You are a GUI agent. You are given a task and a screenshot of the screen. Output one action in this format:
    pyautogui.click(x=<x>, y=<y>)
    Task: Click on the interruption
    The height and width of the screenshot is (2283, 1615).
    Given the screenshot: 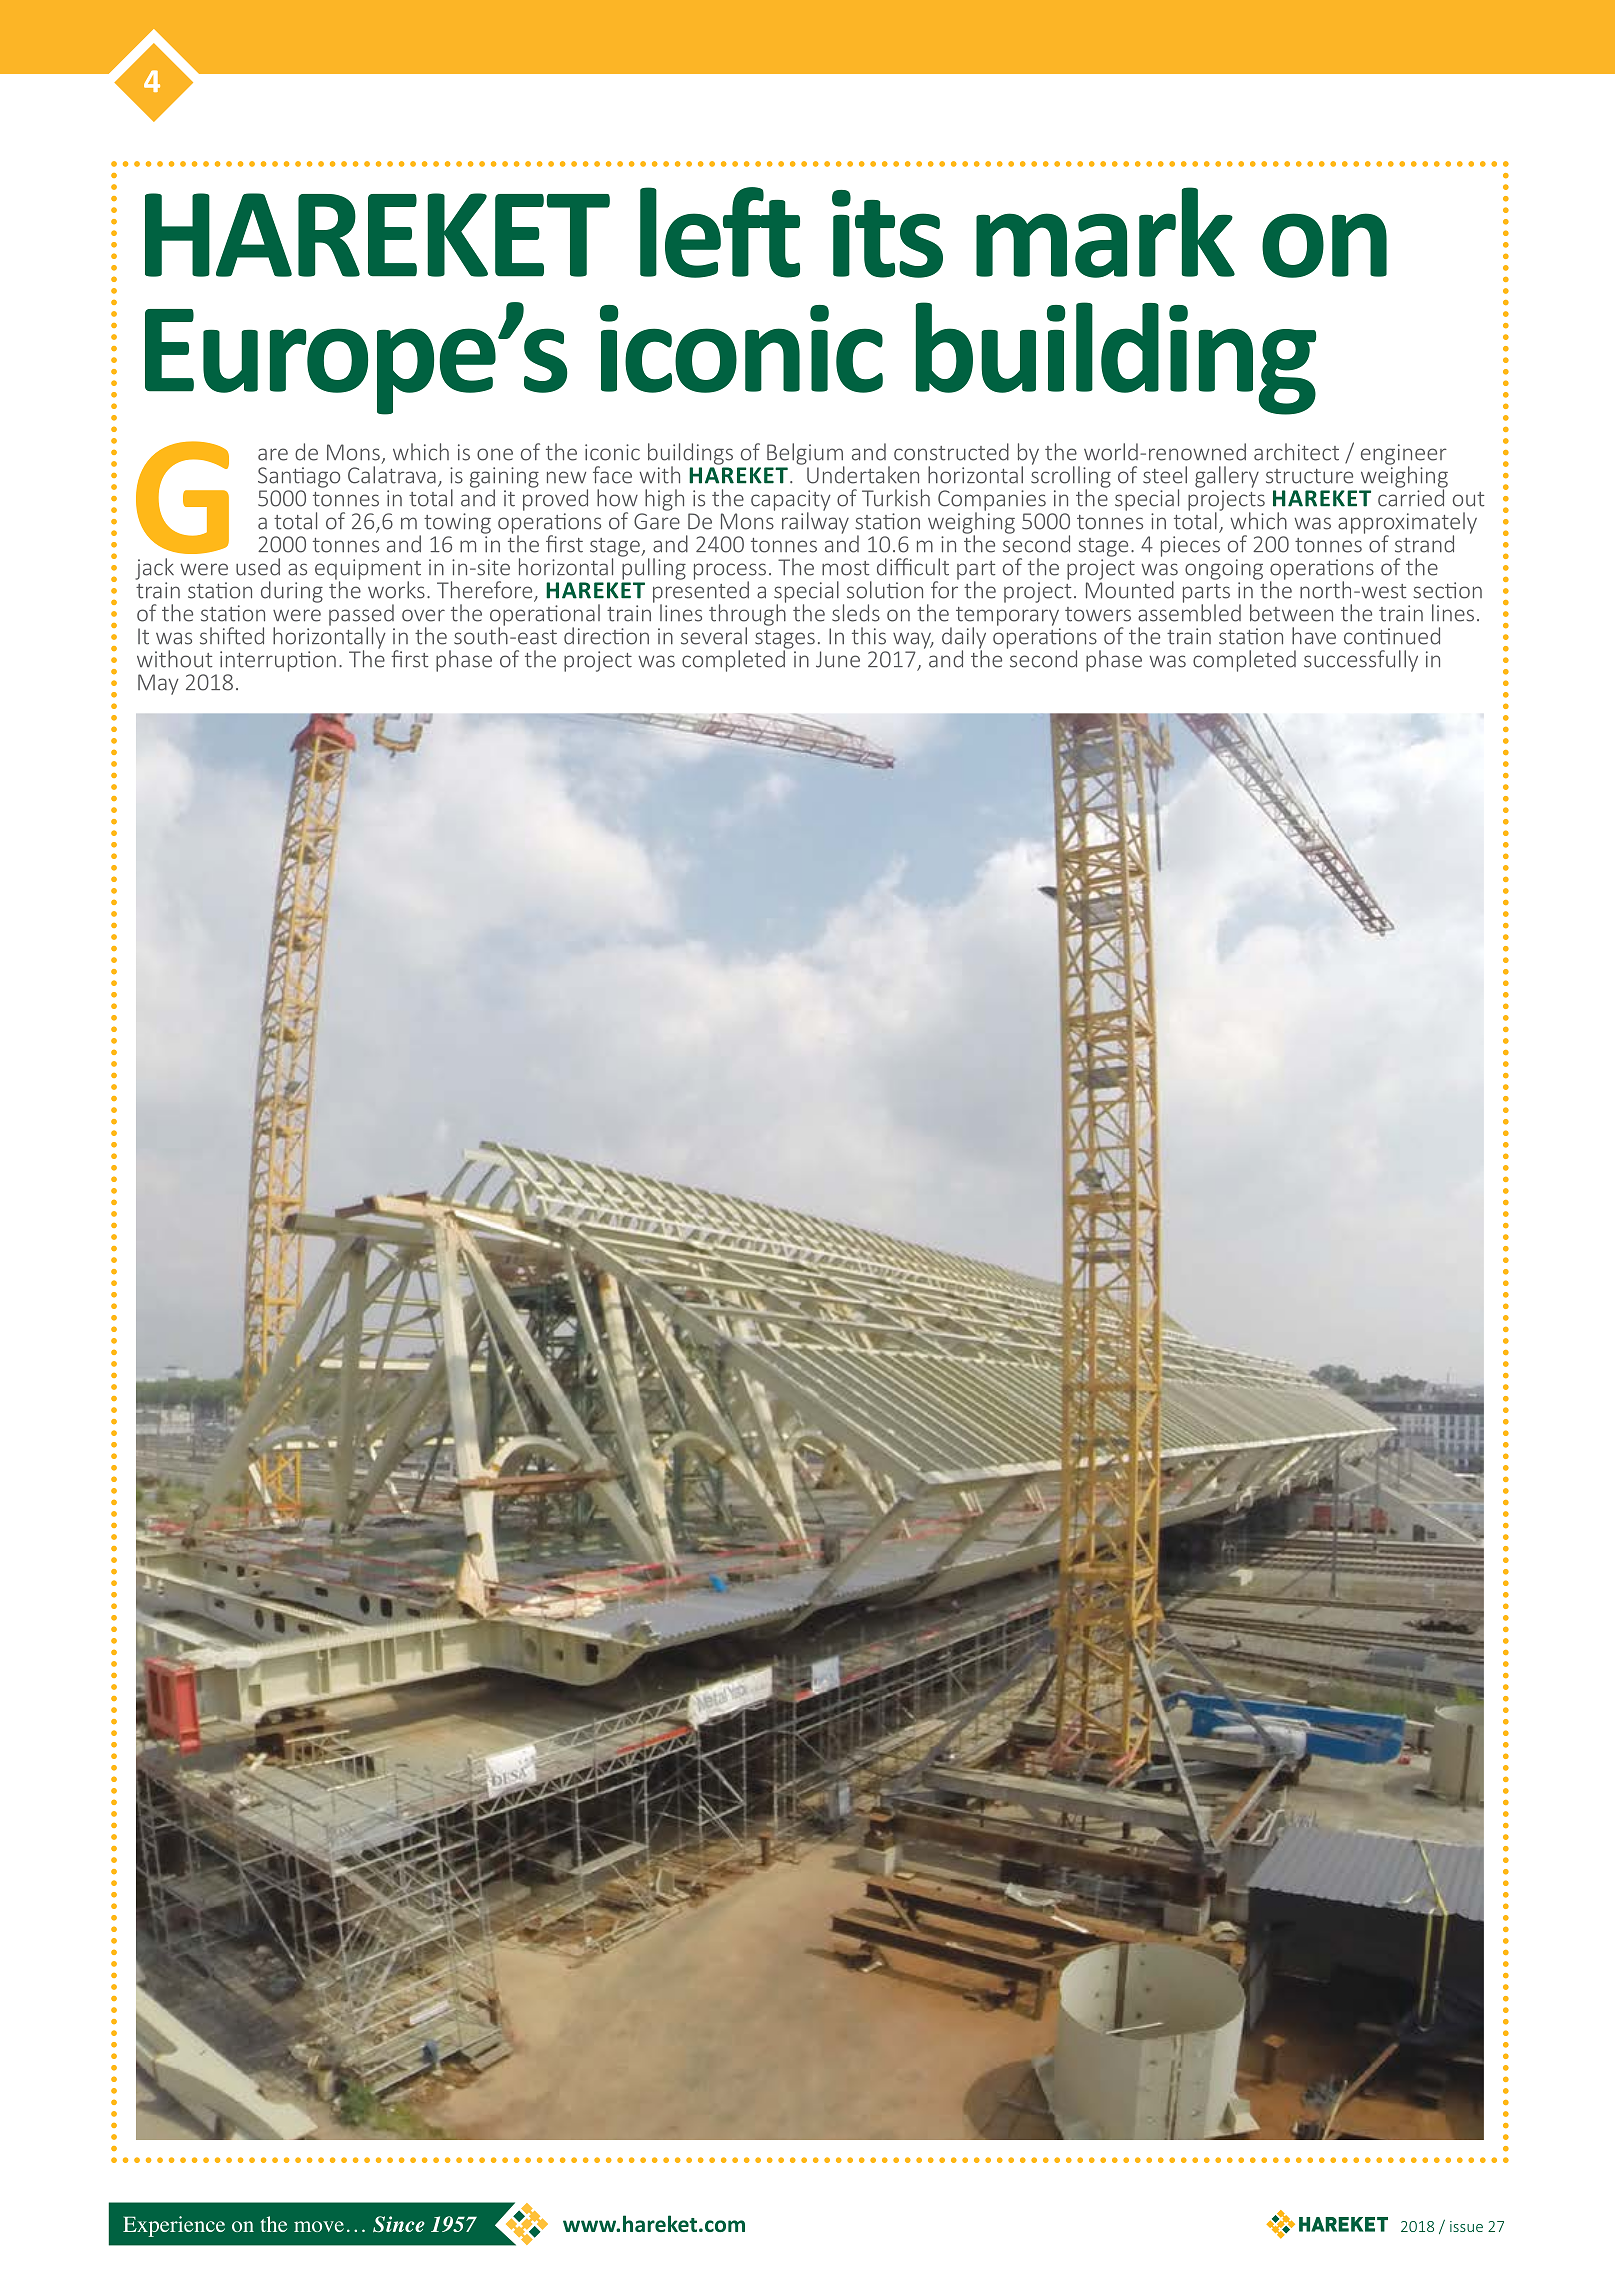 What is the action you would take?
    pyautogui.click(x=278, y=661)
